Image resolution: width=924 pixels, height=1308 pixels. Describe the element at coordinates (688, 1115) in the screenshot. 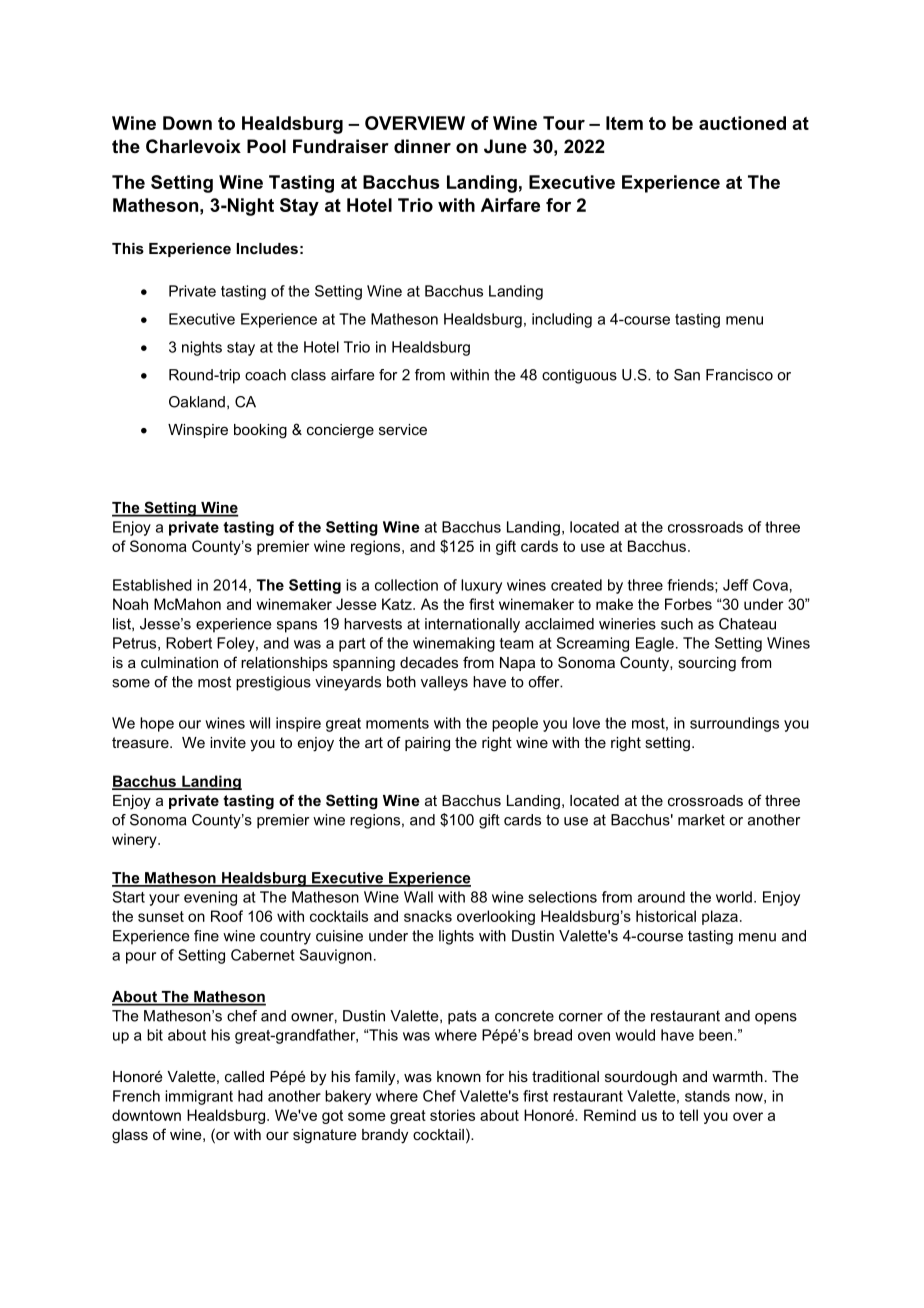

I see `tell` at that location.
